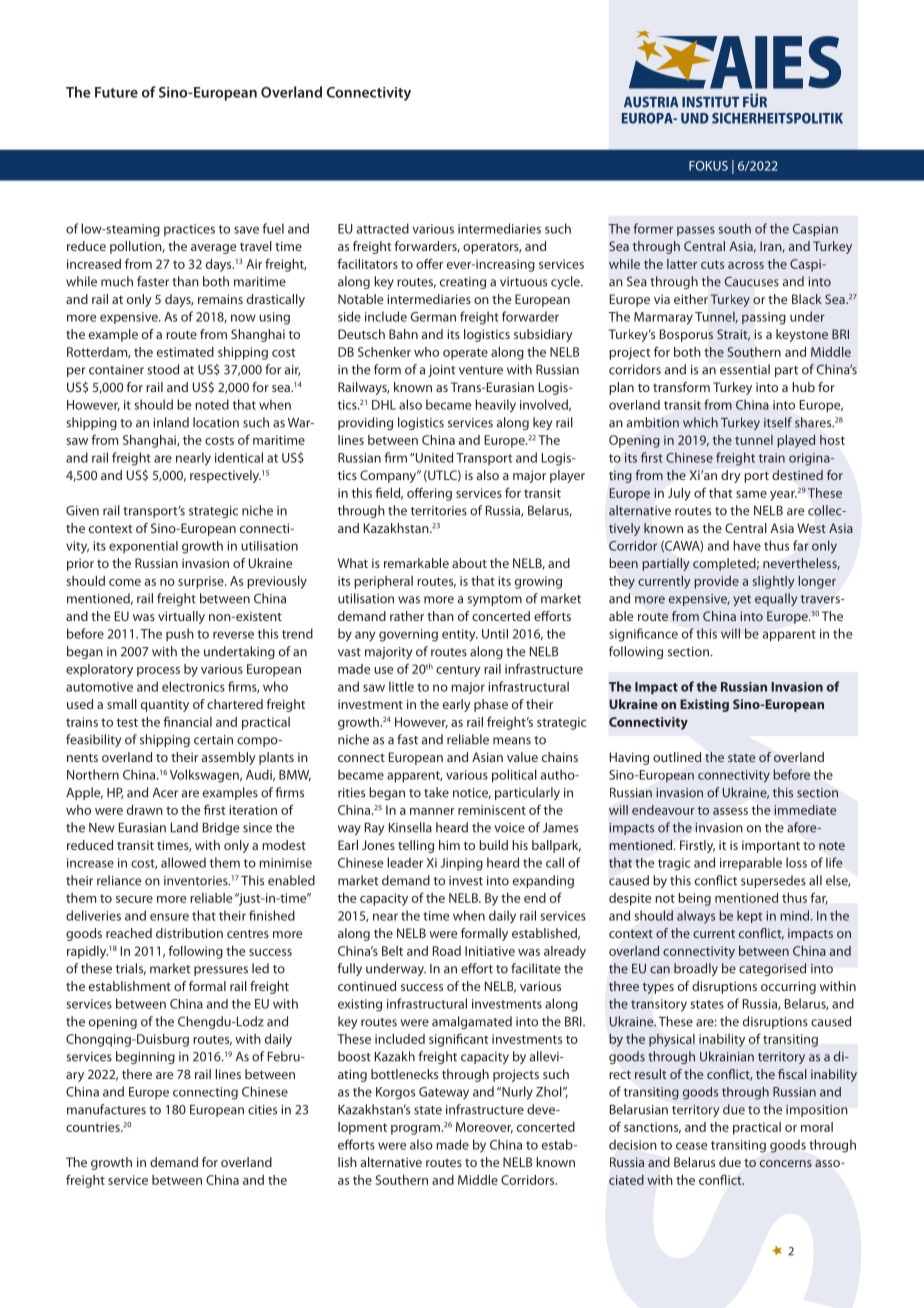  Describe the element at coordinates (116, 92) in the screenshot. I see `Future` at that location.
